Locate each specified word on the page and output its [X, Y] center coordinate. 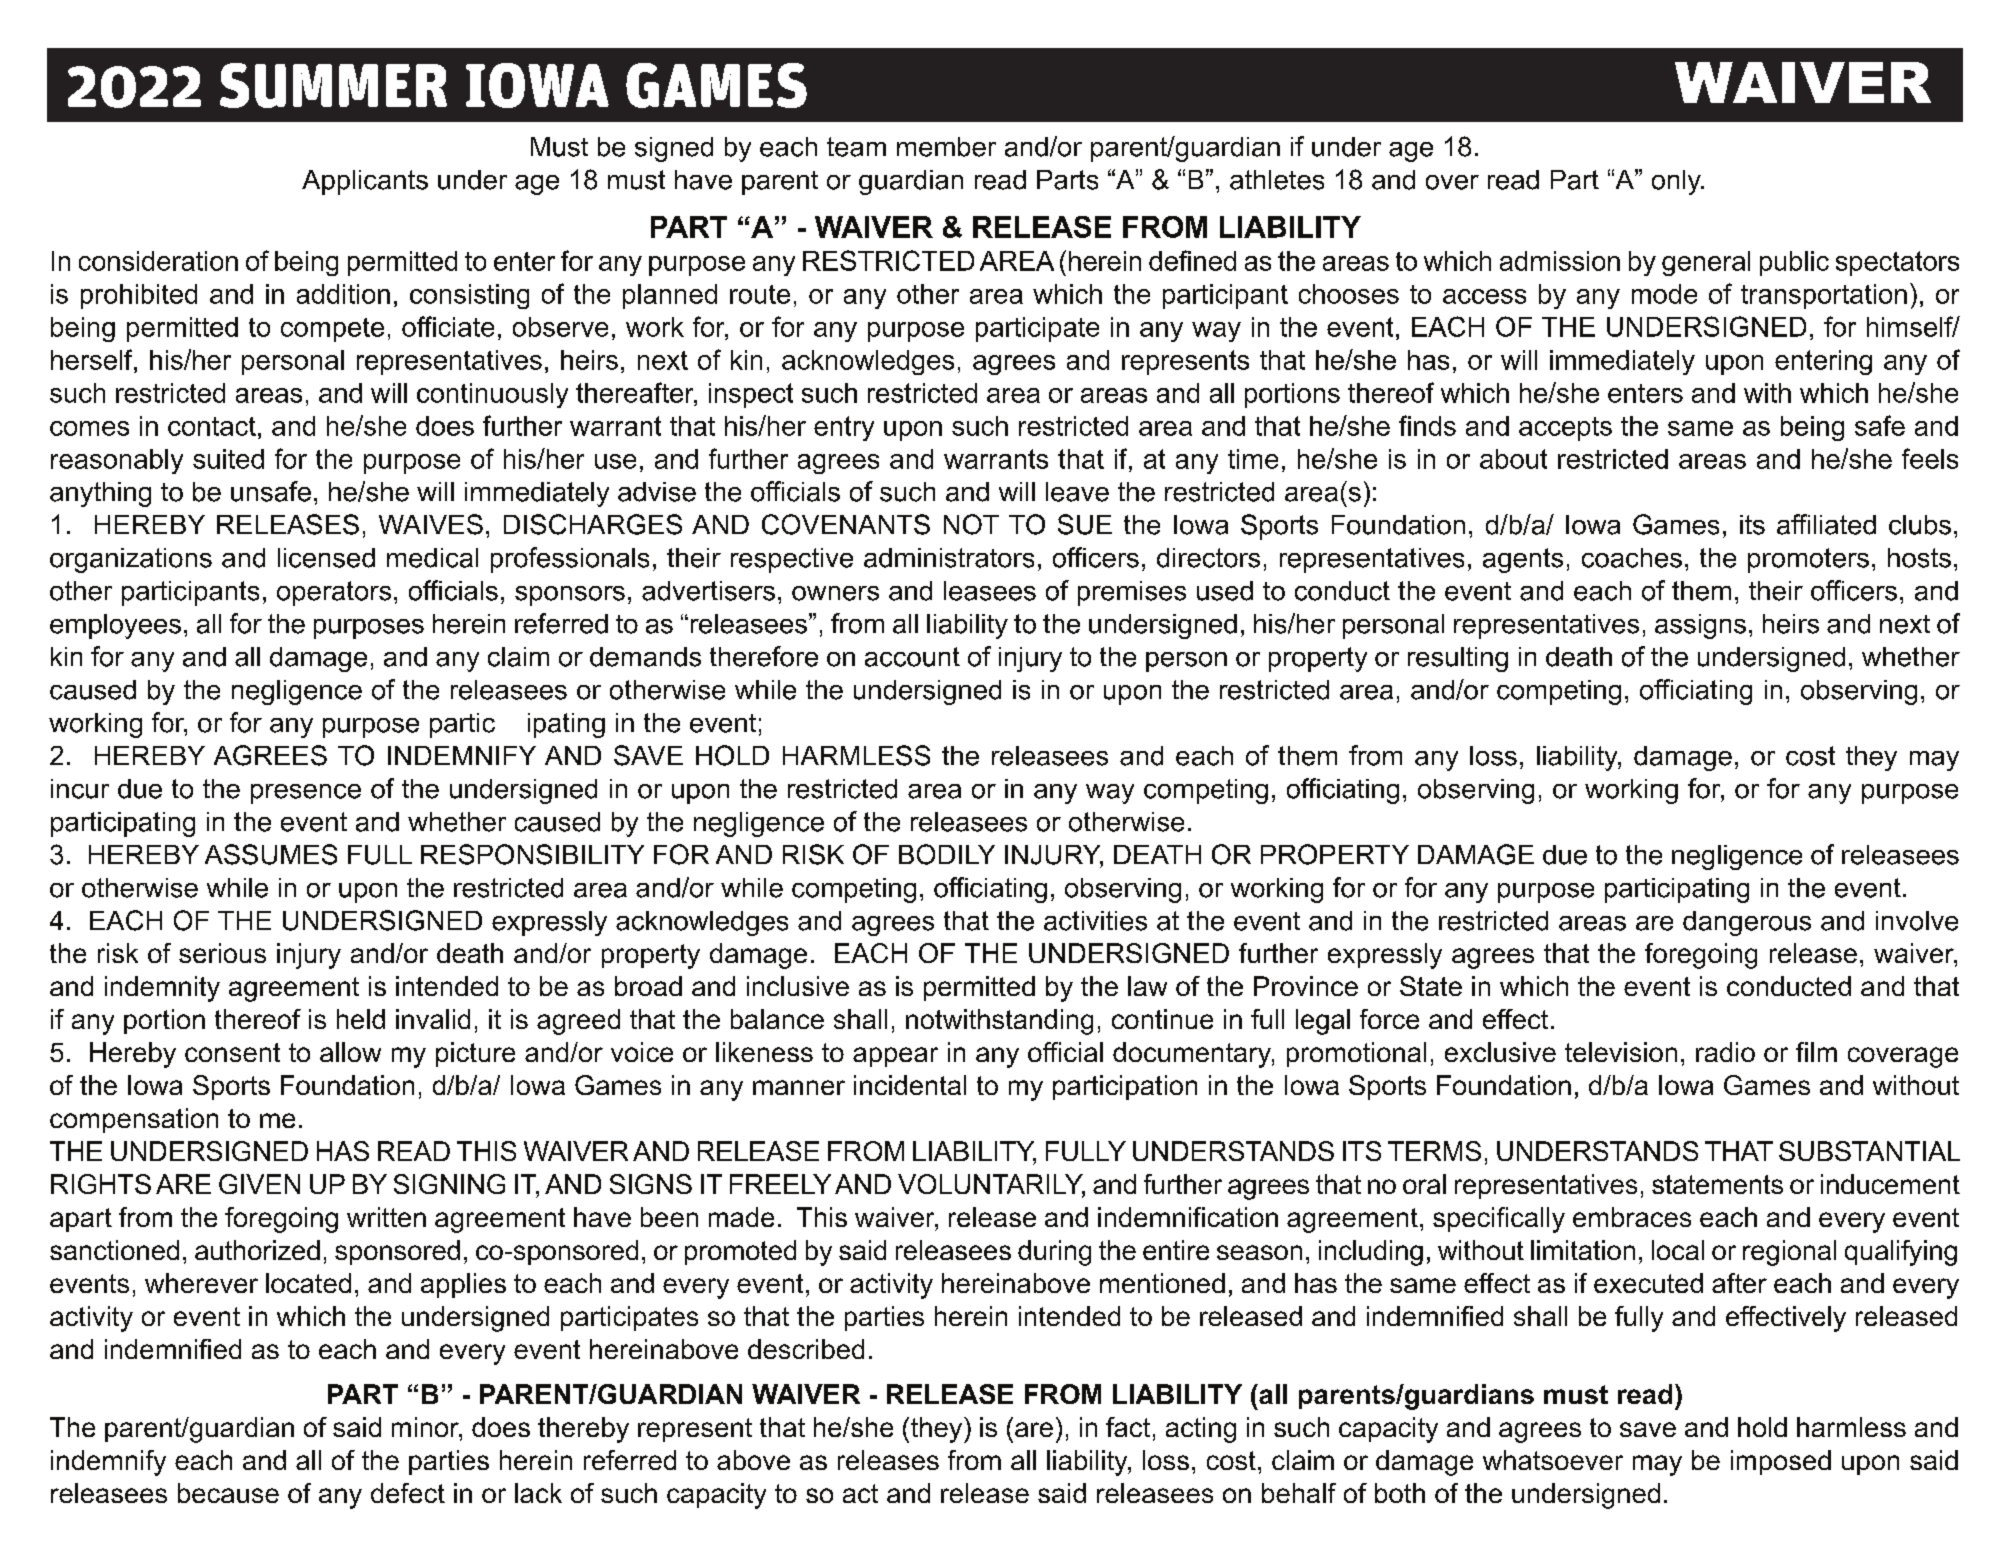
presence [306, 794]
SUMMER [333, 85]
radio [1725, 1052]
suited [228, 459]
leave [1077, 492]
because [228, 1493]
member [946, 147]
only [1677, 182]
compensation [134, 1120]
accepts [1565, 429]
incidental [910, 1085]
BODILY [947, 854]
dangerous [1747, 923]
